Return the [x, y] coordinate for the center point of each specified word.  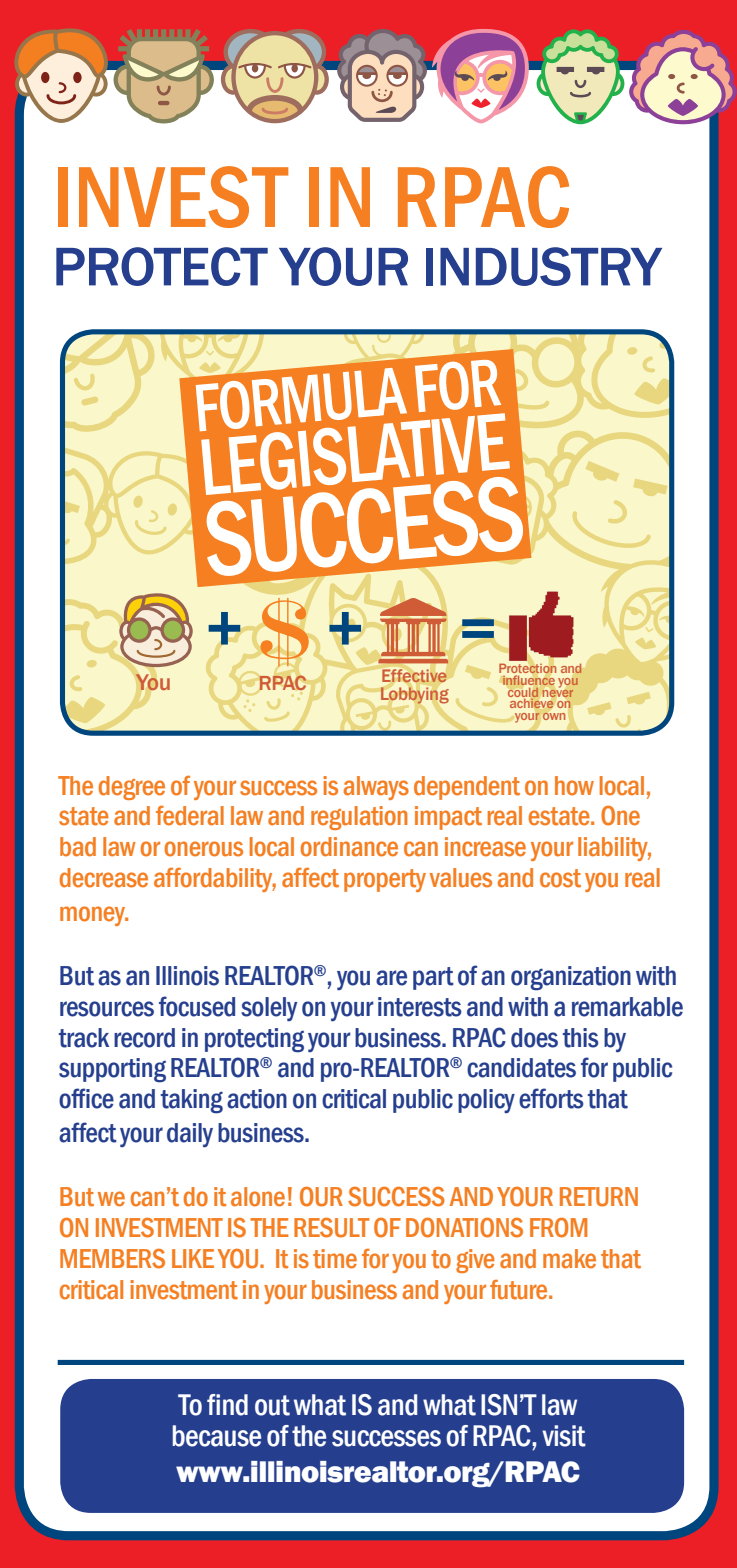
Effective [414, 675]
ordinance [349, 847]
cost [560, 878]
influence [528, 680]
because [217, 1436]
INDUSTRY [544, 266]
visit [564, 1436]
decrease [104, 878]
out [272, 1405]
